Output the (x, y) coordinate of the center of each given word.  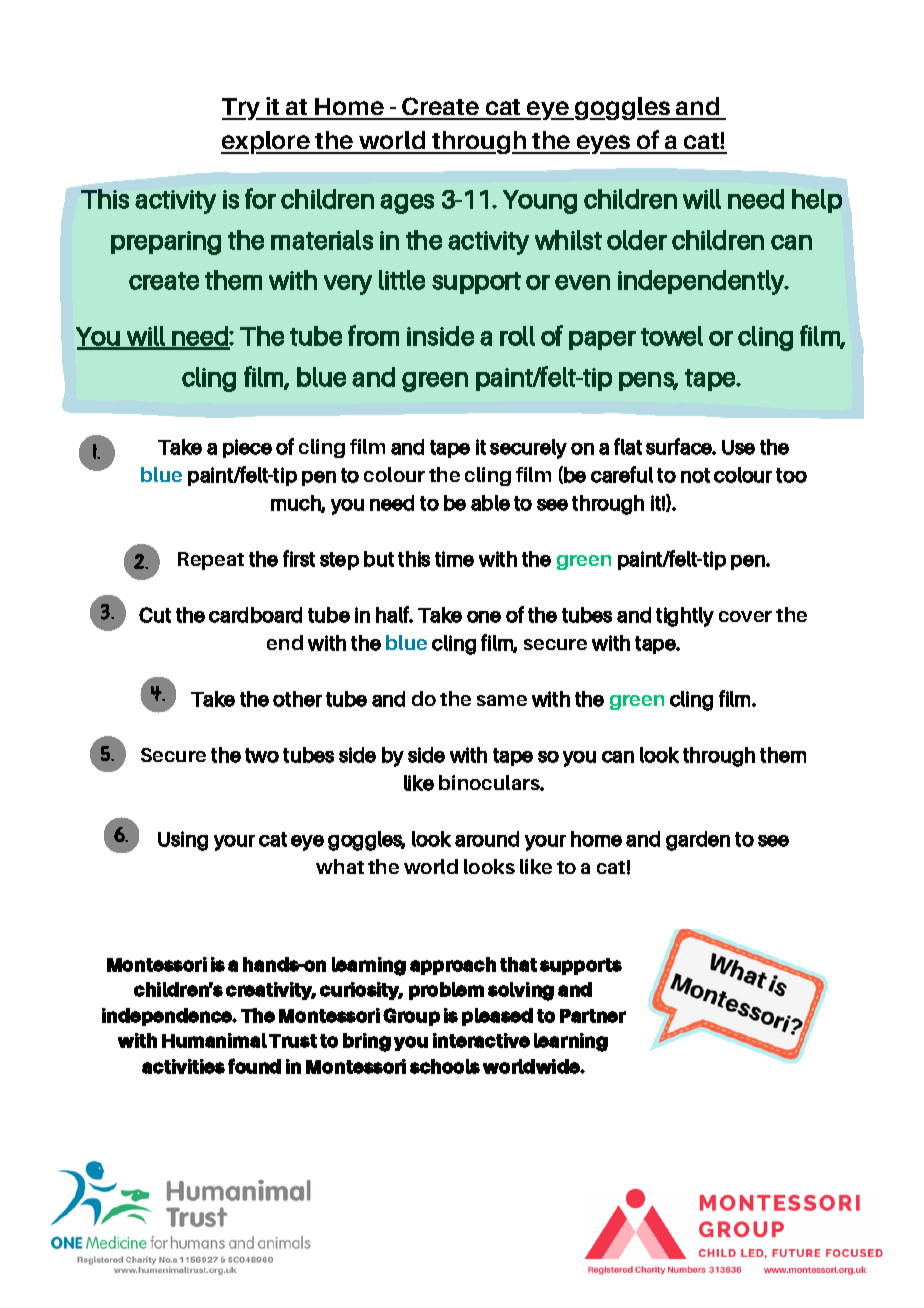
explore (266, 142)
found (254, 1066)
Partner (593, 1016)
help (817, 201)
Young (540, 202)
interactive (481, 1040)
